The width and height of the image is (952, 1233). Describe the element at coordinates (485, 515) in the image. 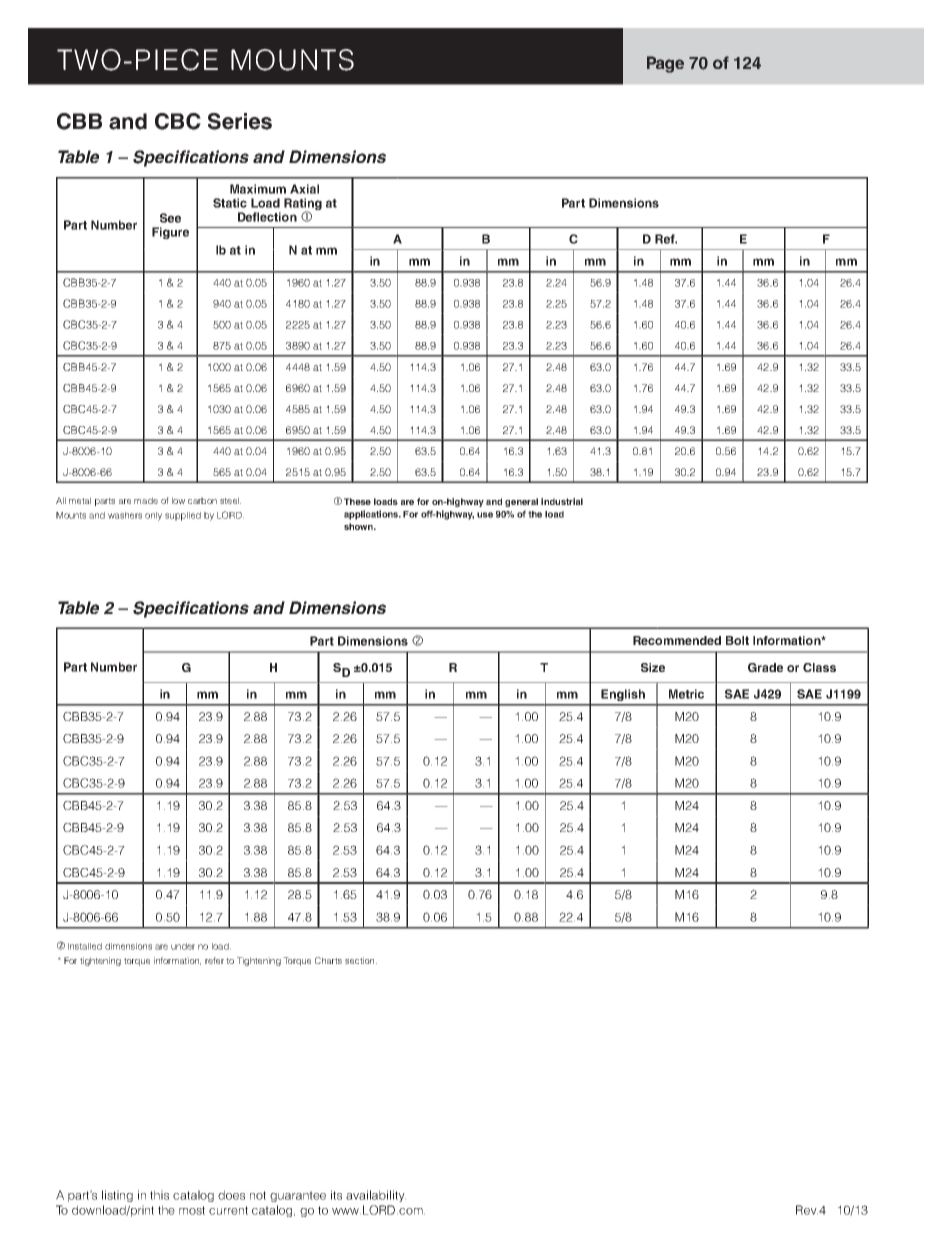

I see `use` at that location.
